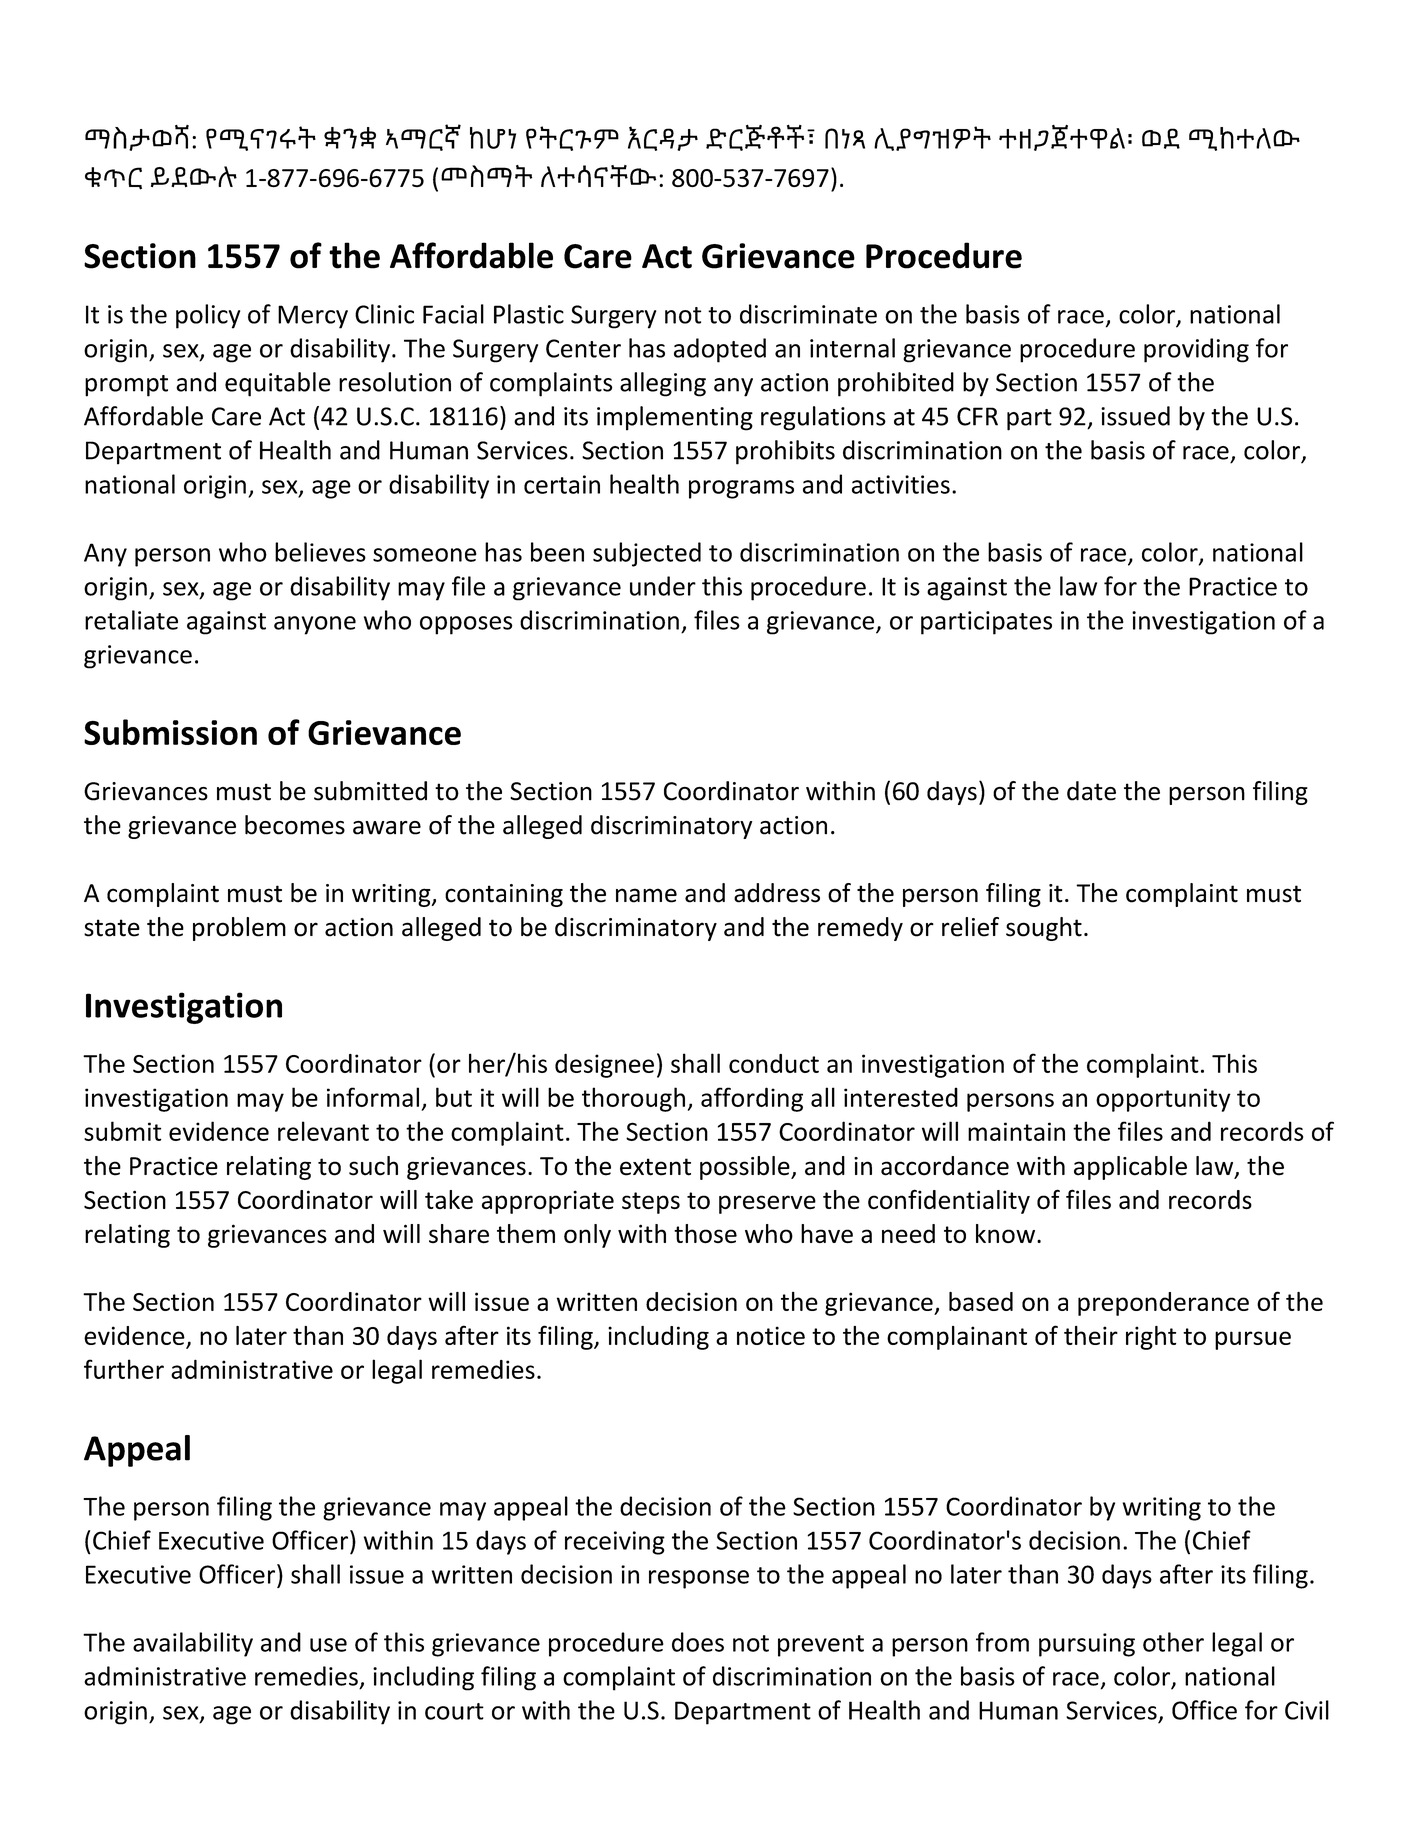  Describe the element at coordinates (774, 1063) in the page. I see `conduct` at that location.
